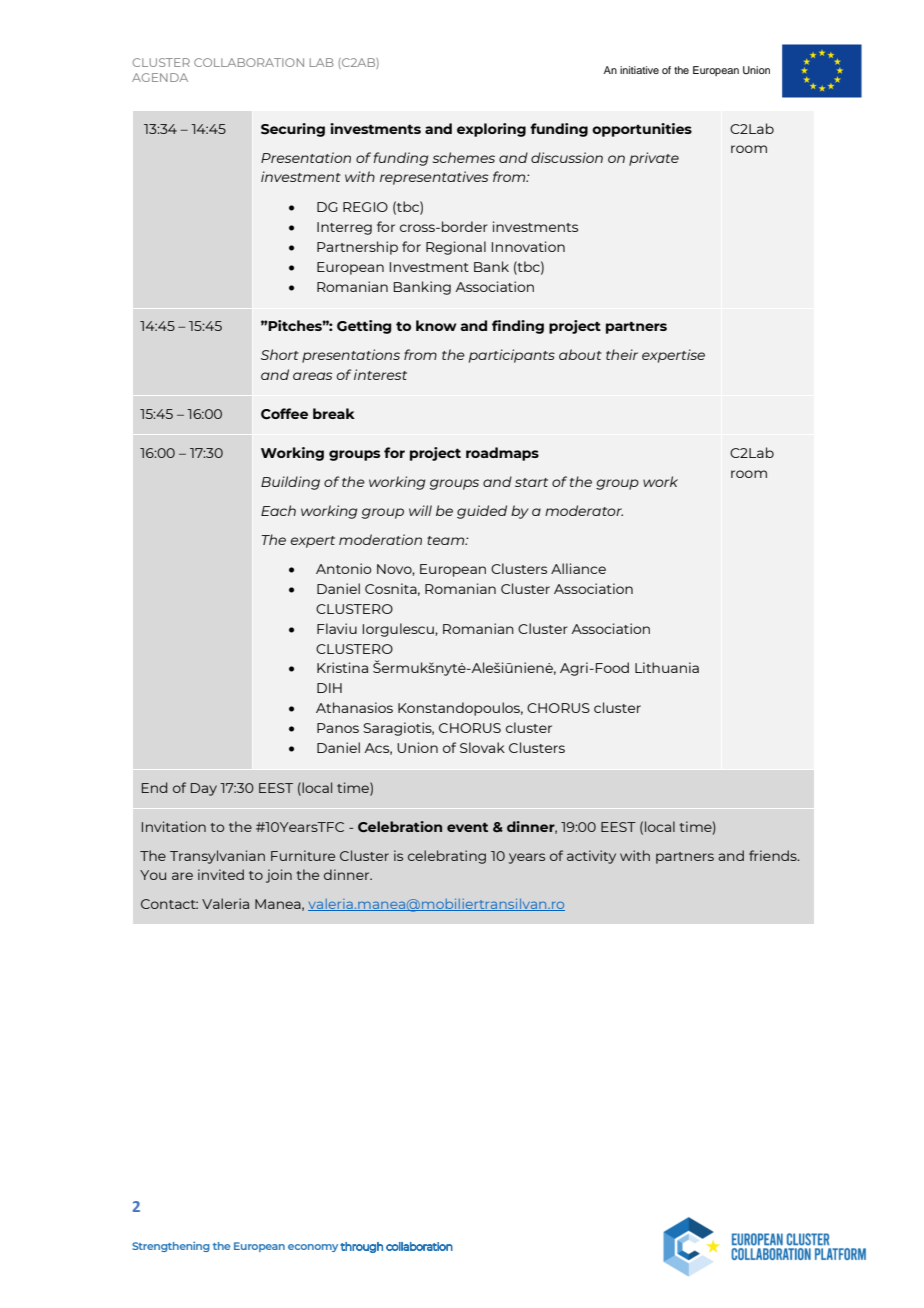  What do you see at coordinates (361, 1247) in the screenshot?
I see `through` at bounding box center [361, 1247].
